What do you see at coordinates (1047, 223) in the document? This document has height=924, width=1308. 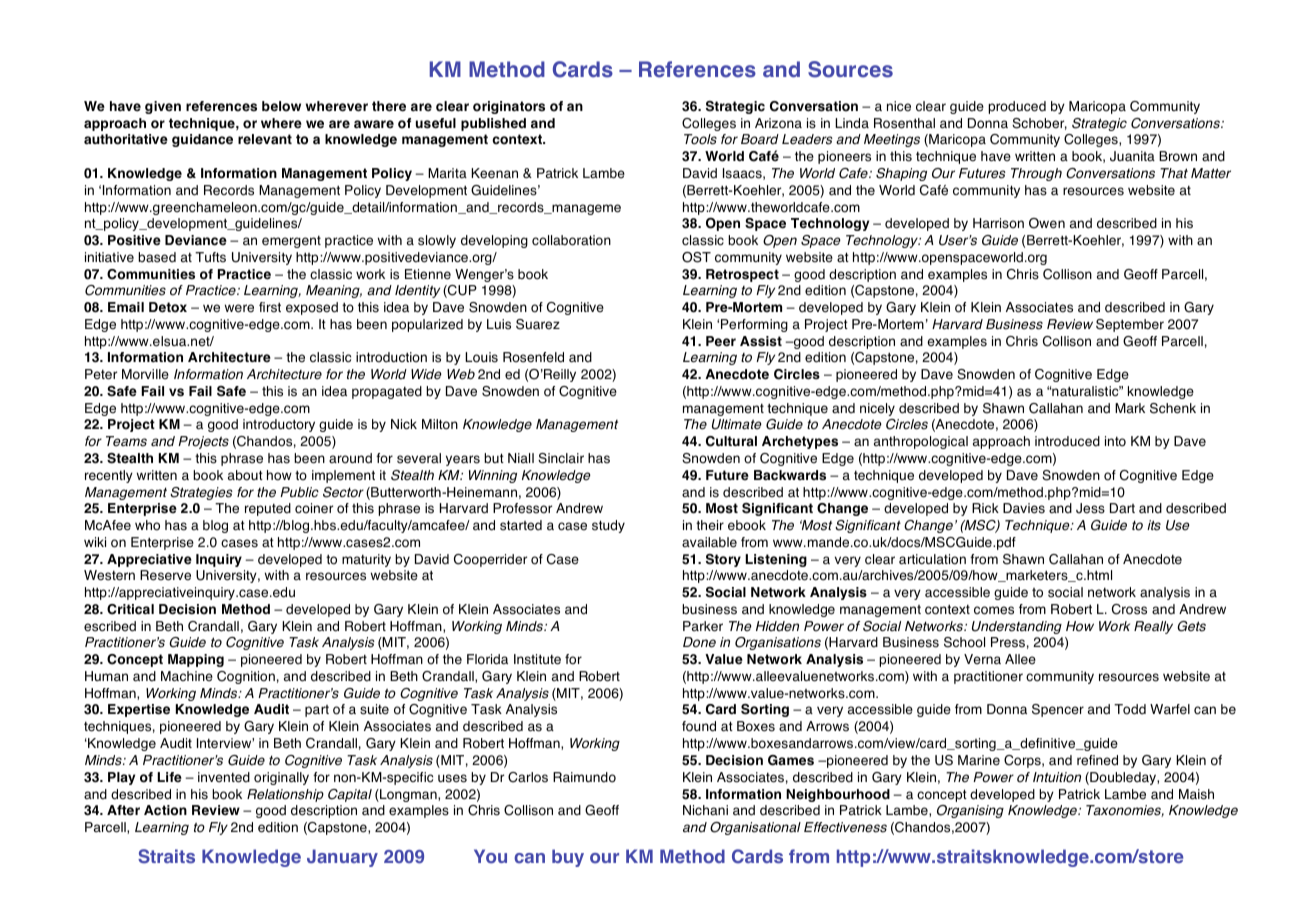 I see `Owen` at bounding box center [1047, 223].
